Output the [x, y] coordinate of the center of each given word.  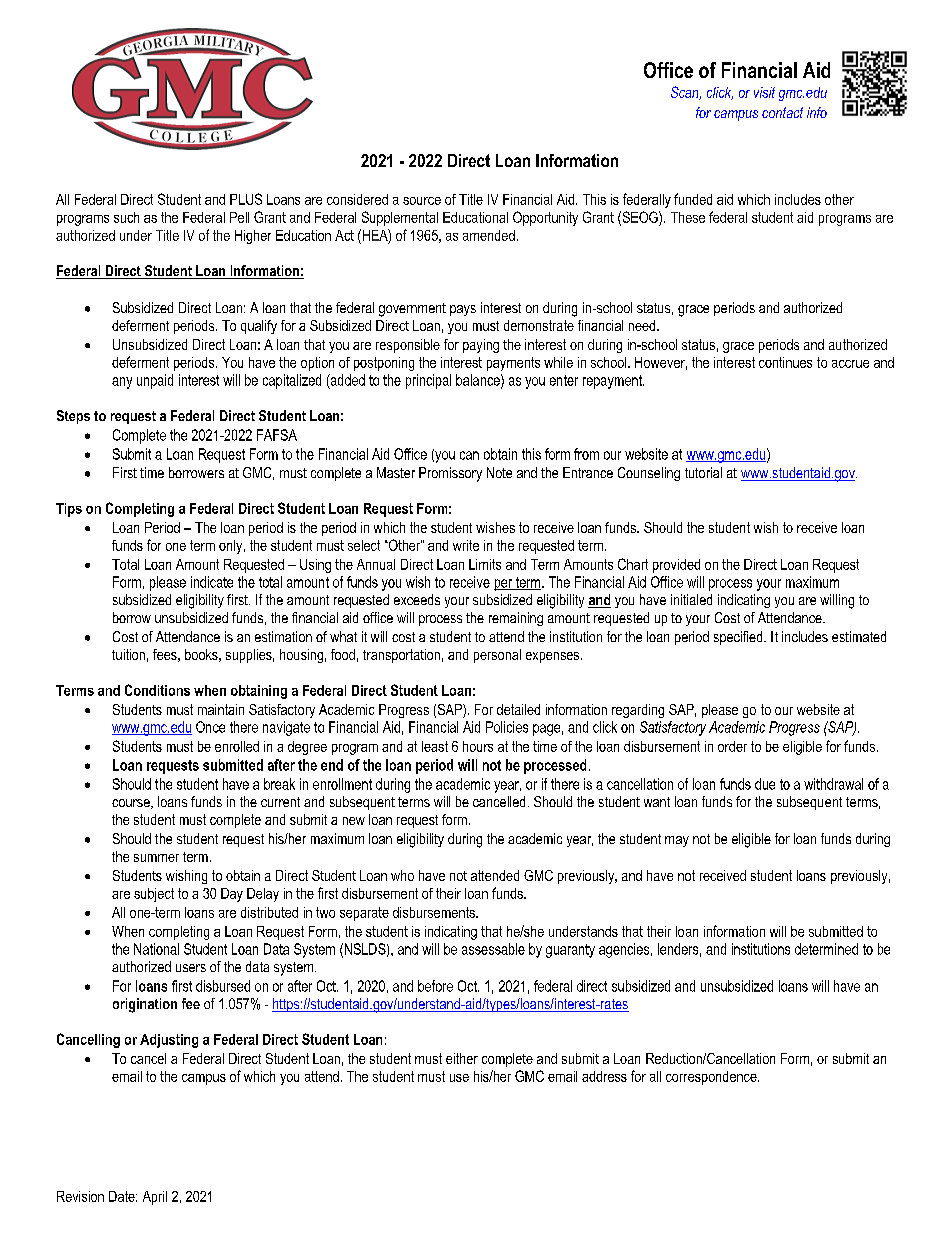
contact [782, 112]
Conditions [157, 690]
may [677, 841]
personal [497, 656]
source [422, 201]
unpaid [155, 381]
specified [739, 638]
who [402, 875]
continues [785, 362]
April [155, 1198]
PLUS [246, 199]
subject [154, 895]
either [462, 1058]
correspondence [712, 1078]
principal [428, 381]
